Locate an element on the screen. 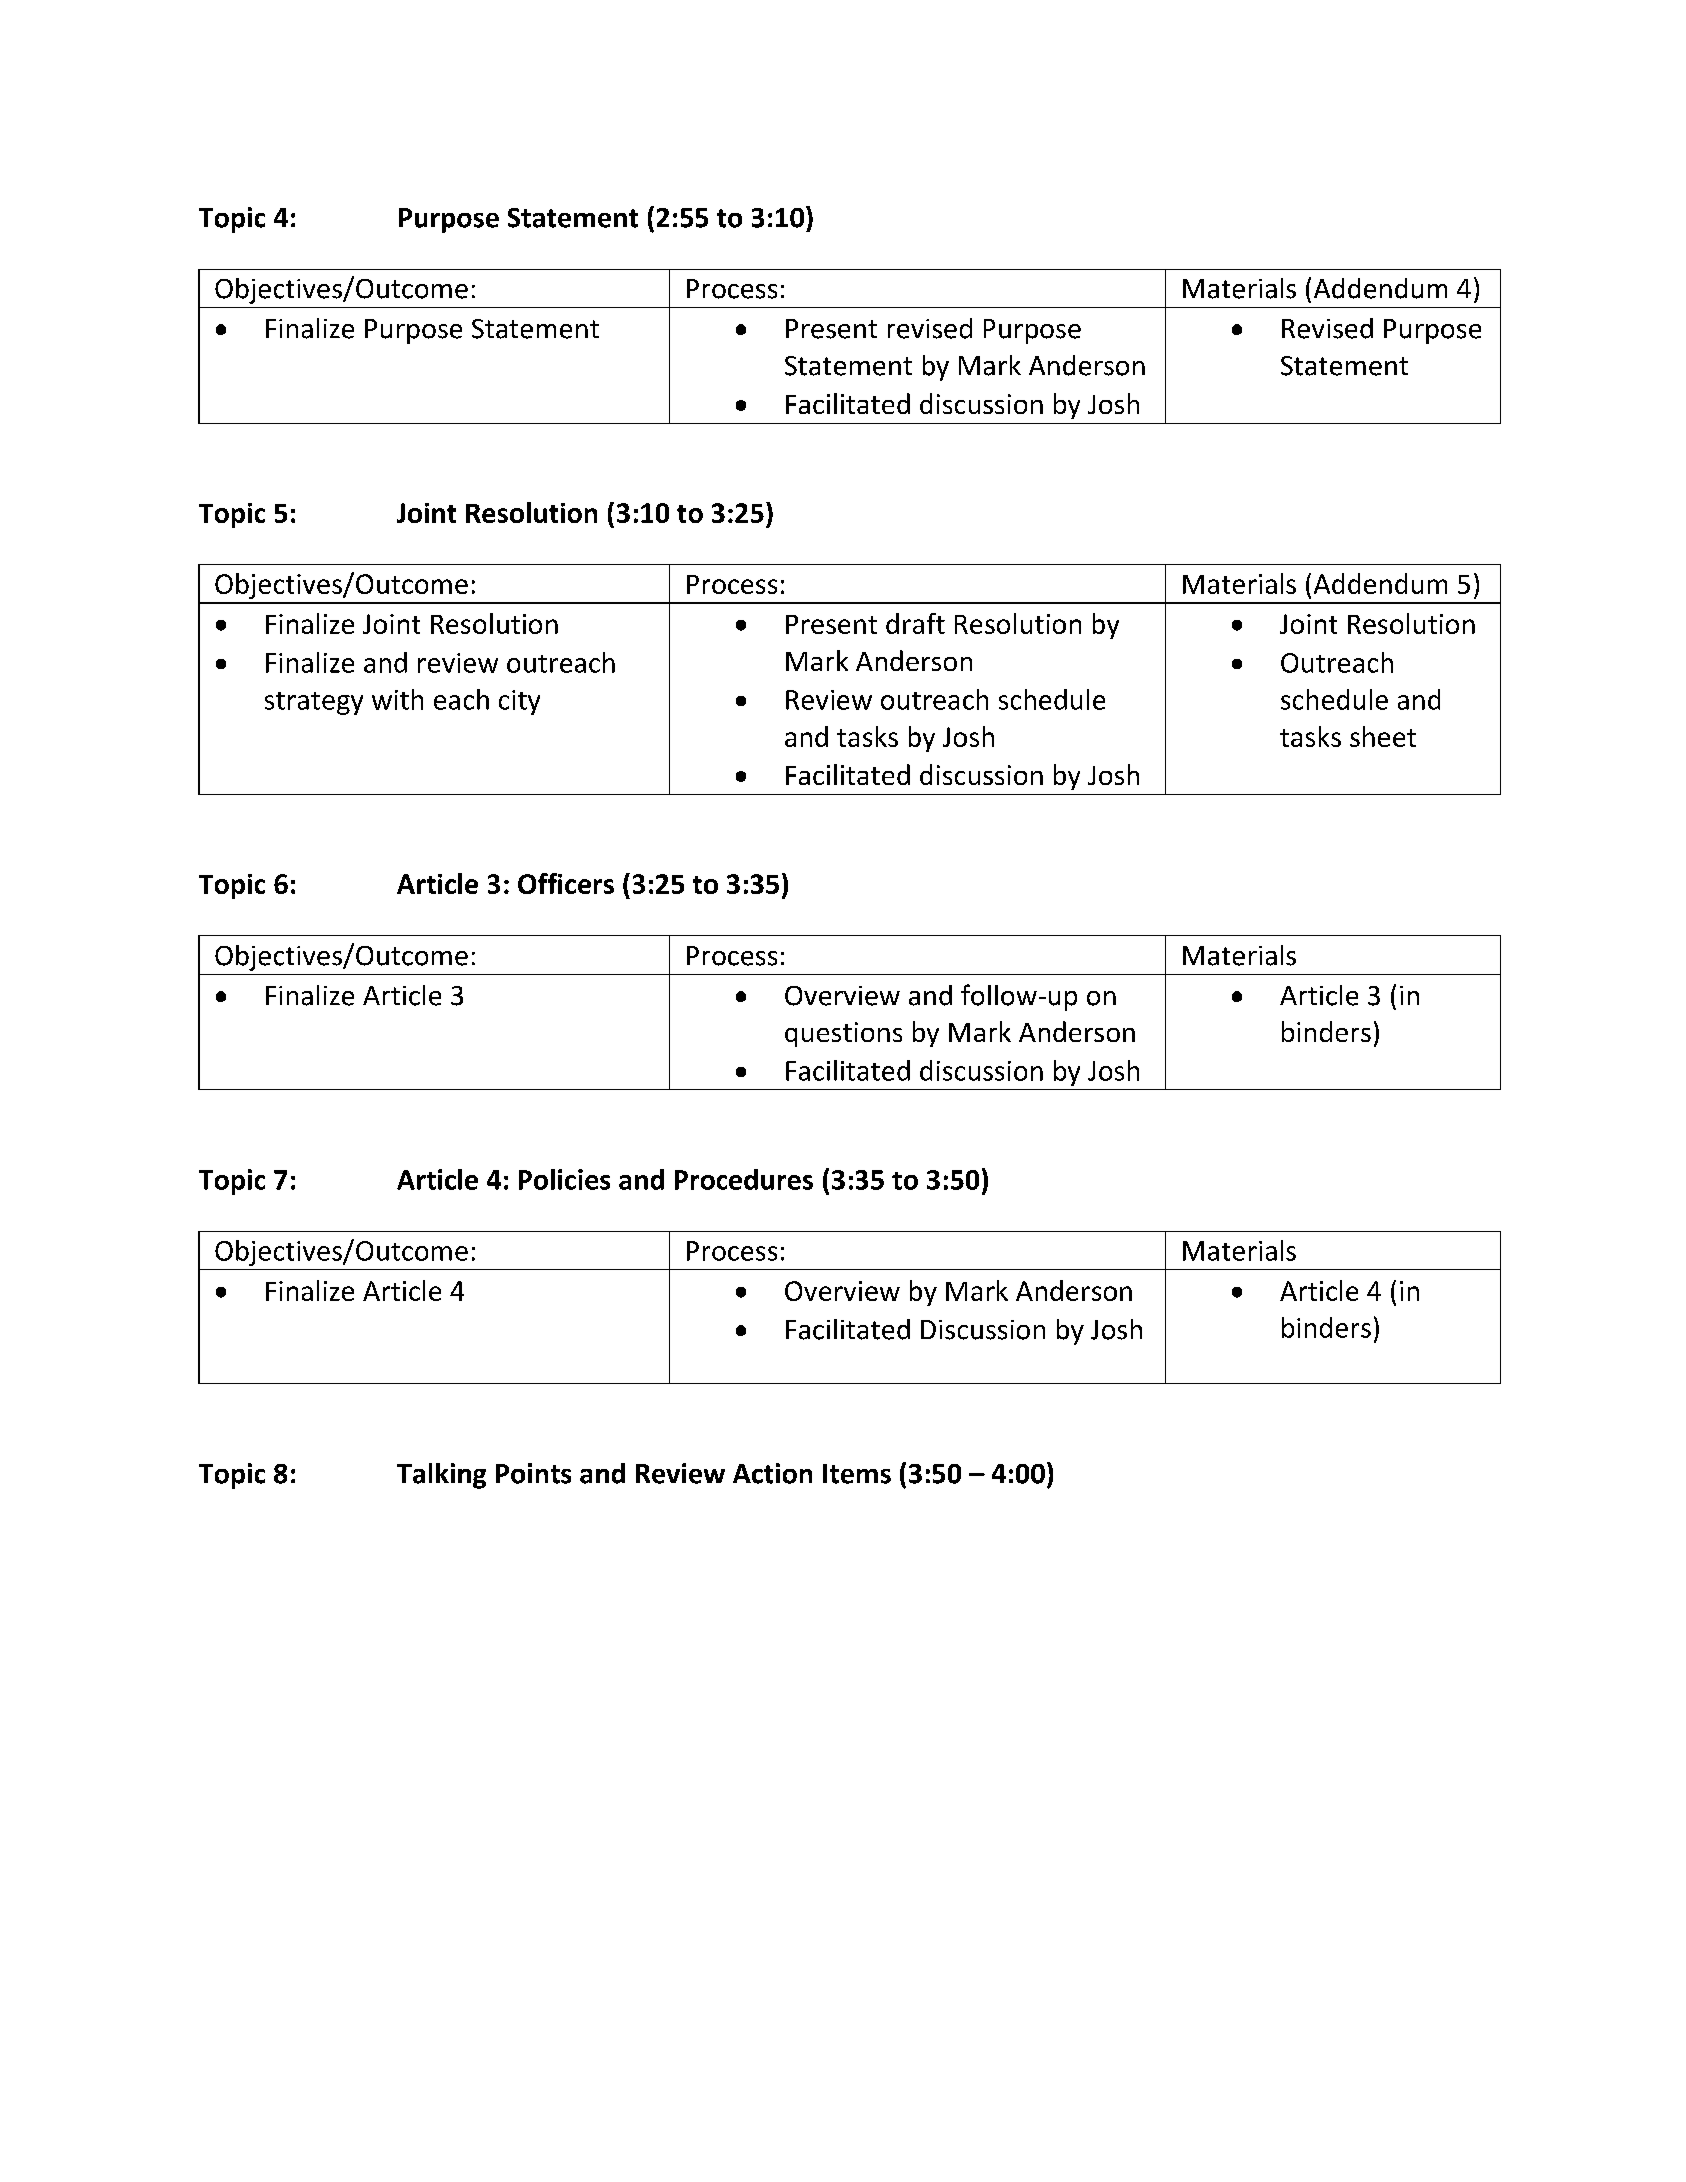 The image size is (1686, 2182). Policies is located at coordinates (564, 1179).
